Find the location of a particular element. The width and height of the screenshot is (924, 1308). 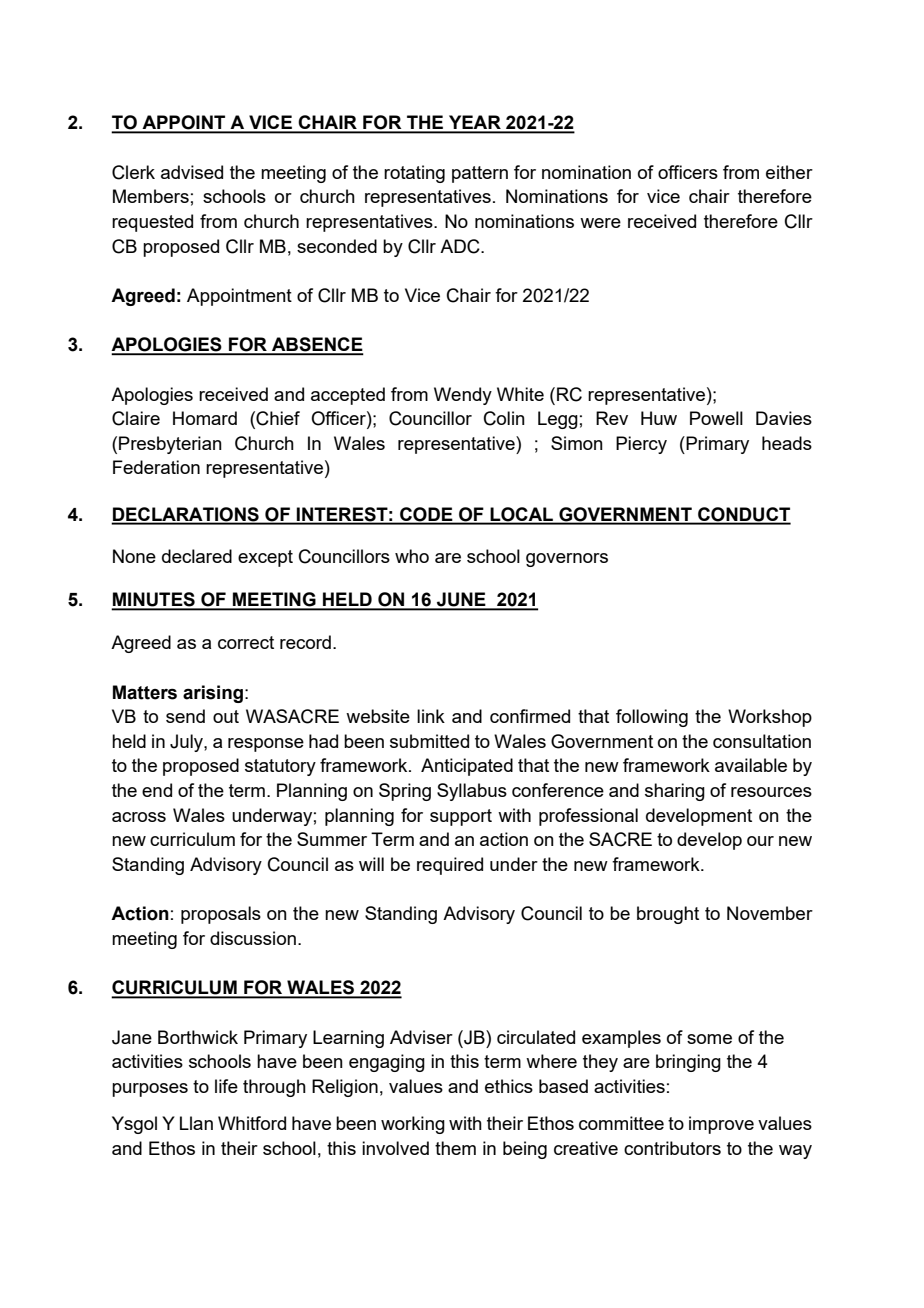

JUNE is located at coordinates (461, 600).
